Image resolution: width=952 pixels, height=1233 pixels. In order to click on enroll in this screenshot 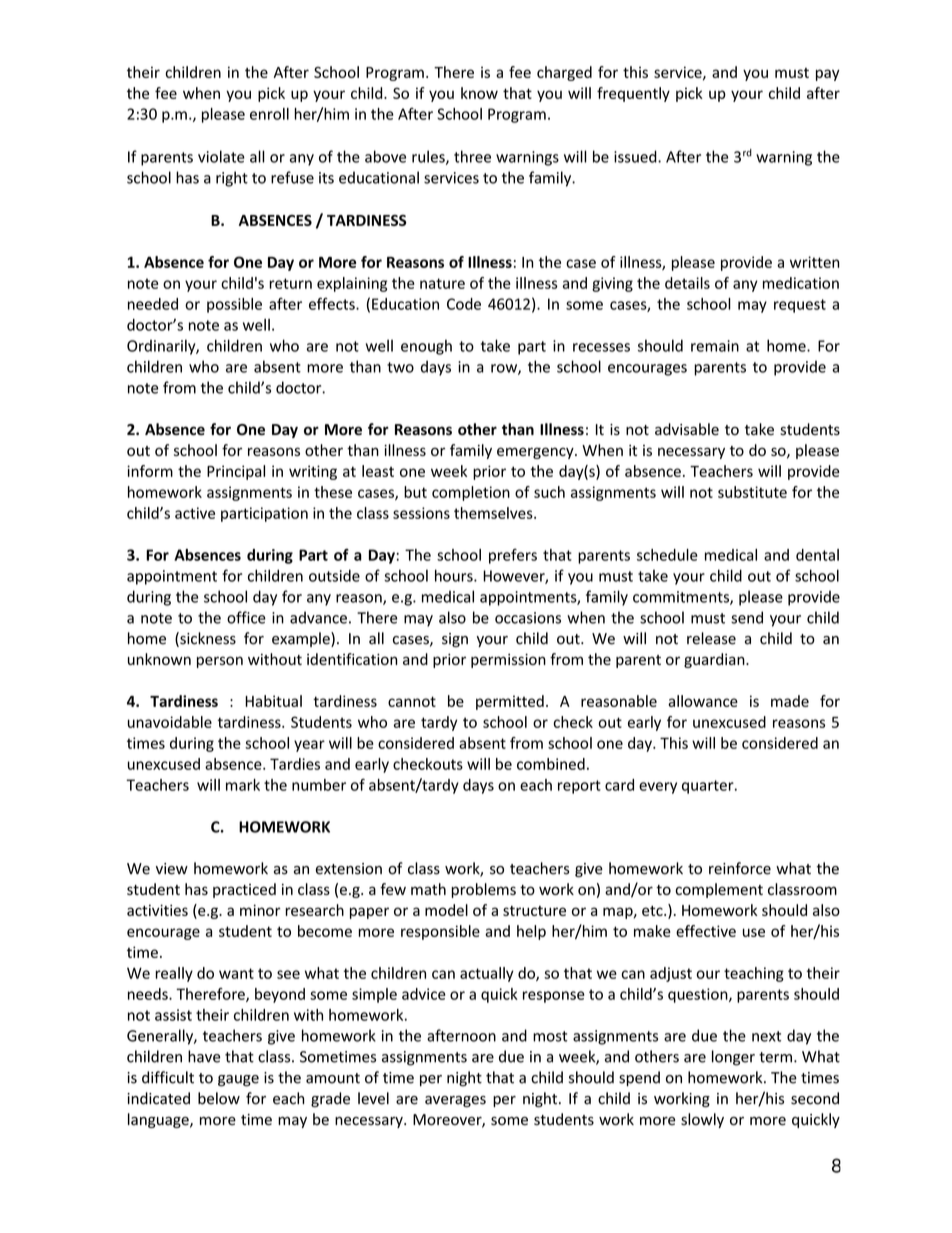, I will do `click(269, 114)`.
